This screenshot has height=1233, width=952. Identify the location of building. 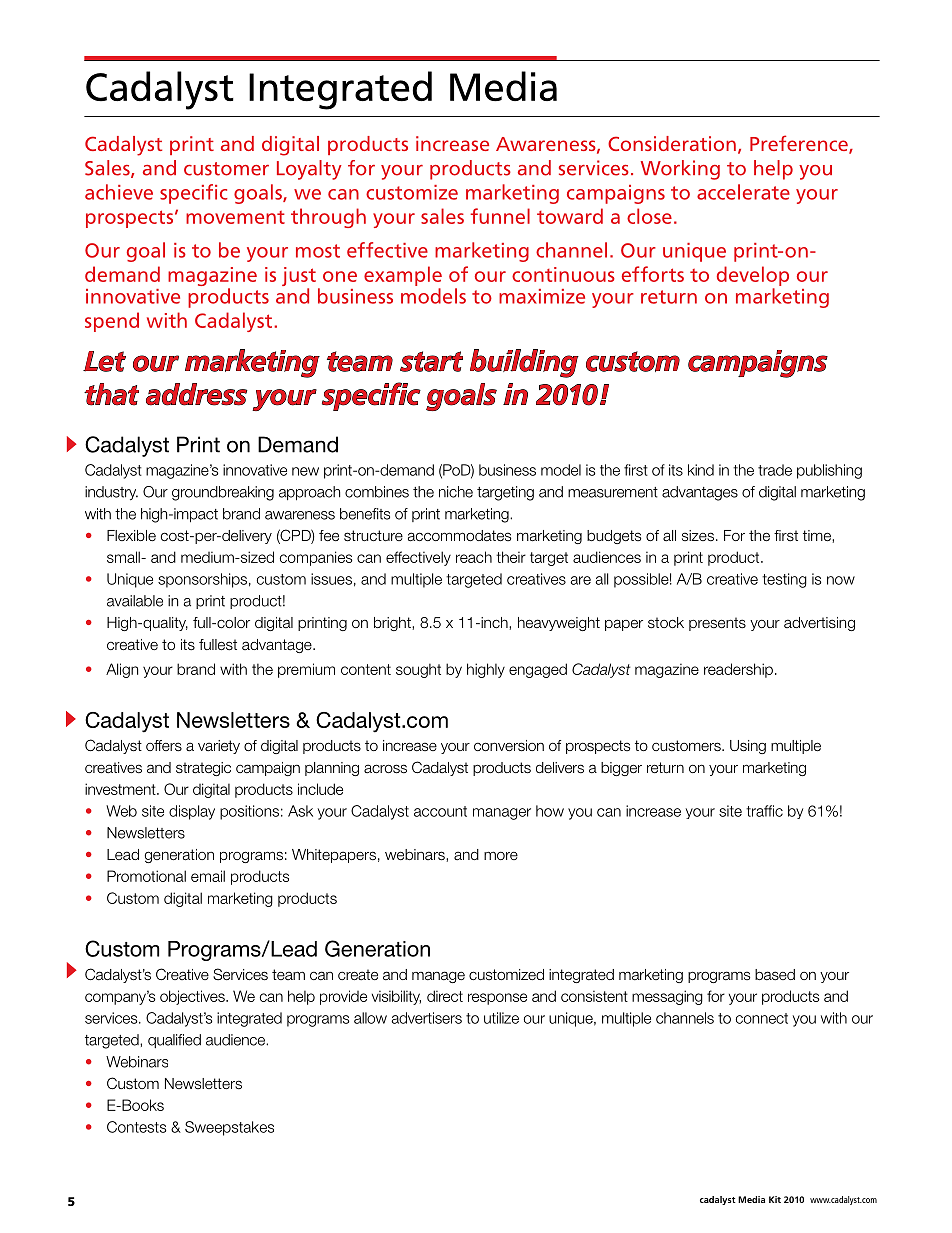
(524, 363).
